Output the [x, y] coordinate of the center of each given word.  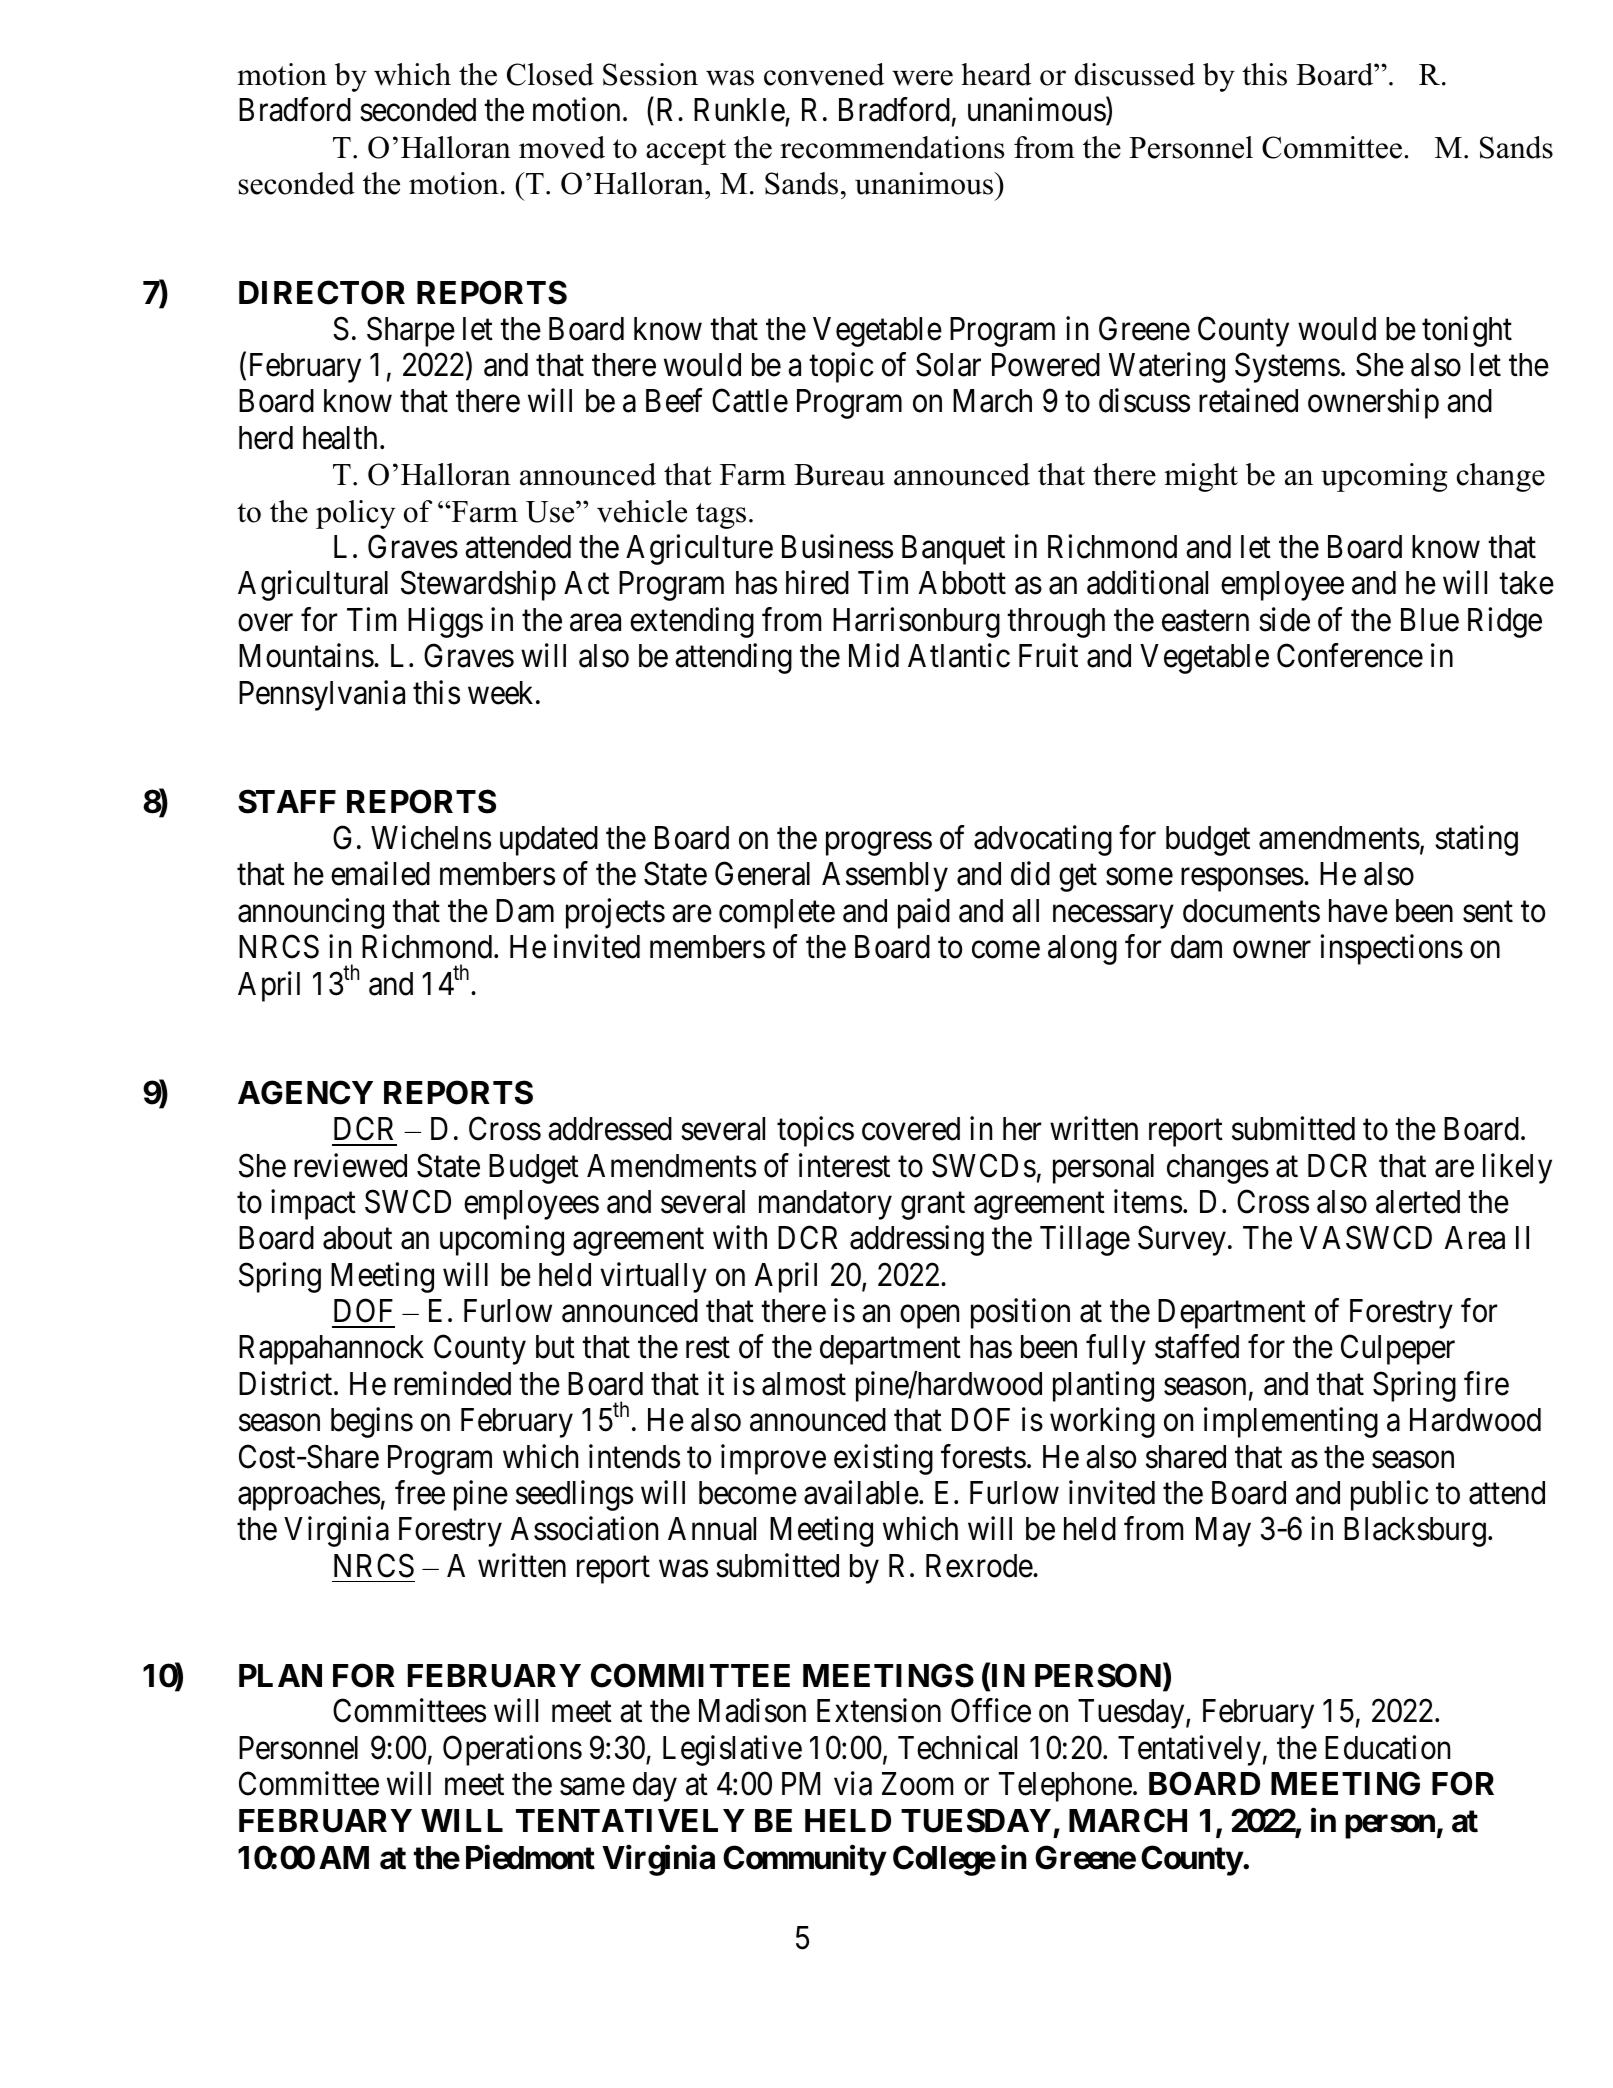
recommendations [892, 147]
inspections [1391, 950]
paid [924, 913]
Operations [512, 1750]
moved [562, 147]
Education [1387, 1747]
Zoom [917, 1784]
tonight [1467, 331]
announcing [311, 913]
